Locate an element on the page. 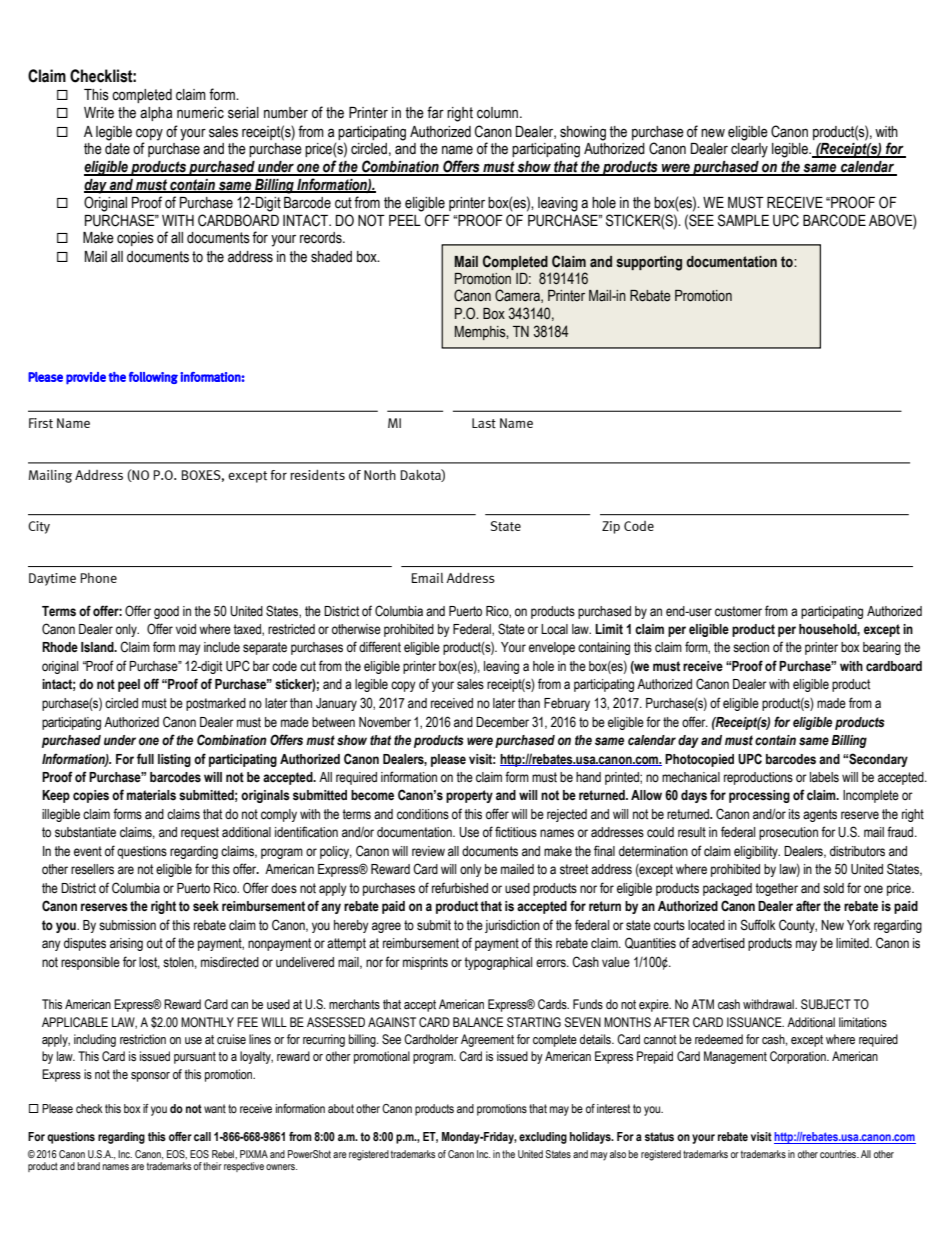 The height and width of the image is (1233, 952). countries is located at coordinates (839, 1154).
